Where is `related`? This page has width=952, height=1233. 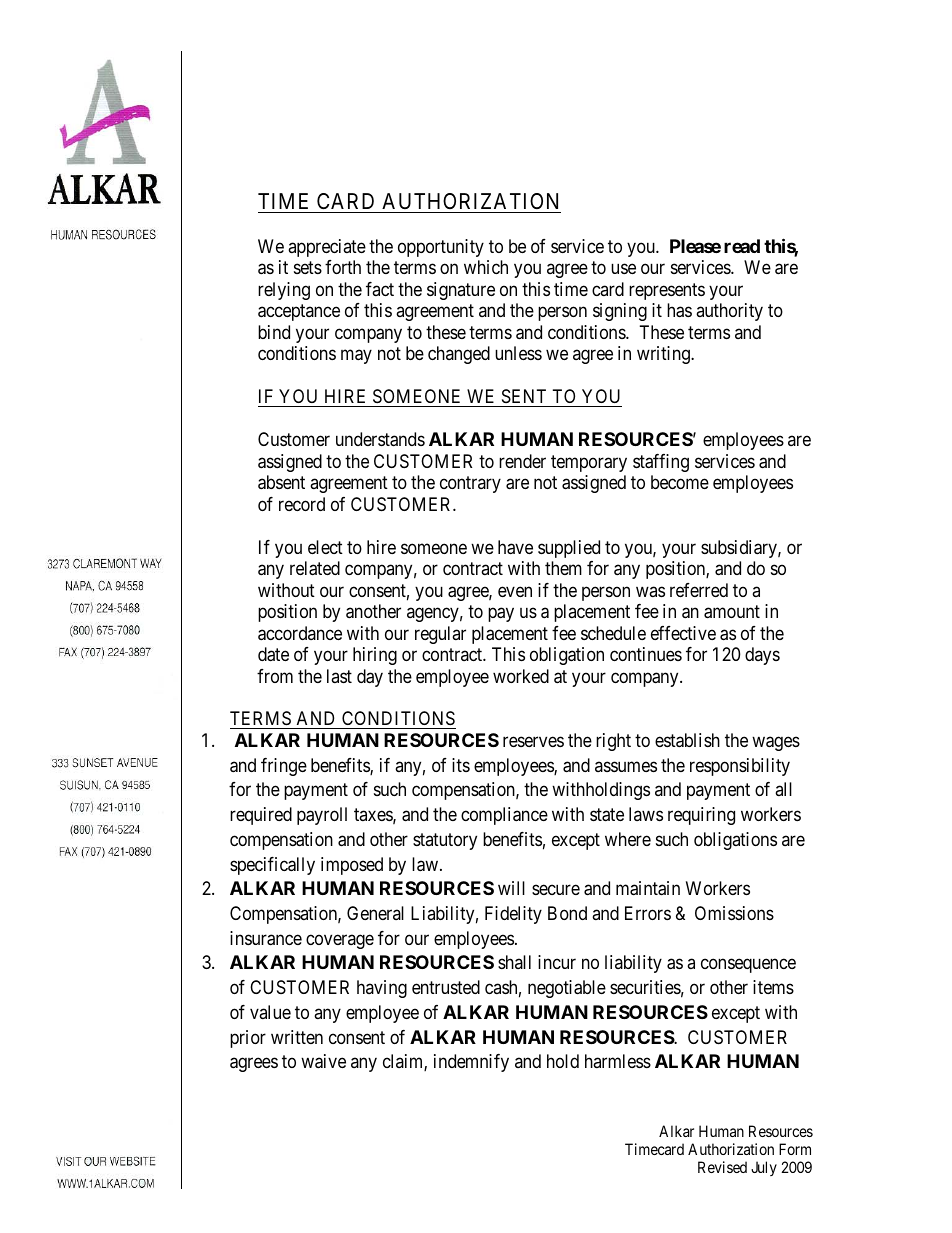 related is located at coordinates (315, 568).
